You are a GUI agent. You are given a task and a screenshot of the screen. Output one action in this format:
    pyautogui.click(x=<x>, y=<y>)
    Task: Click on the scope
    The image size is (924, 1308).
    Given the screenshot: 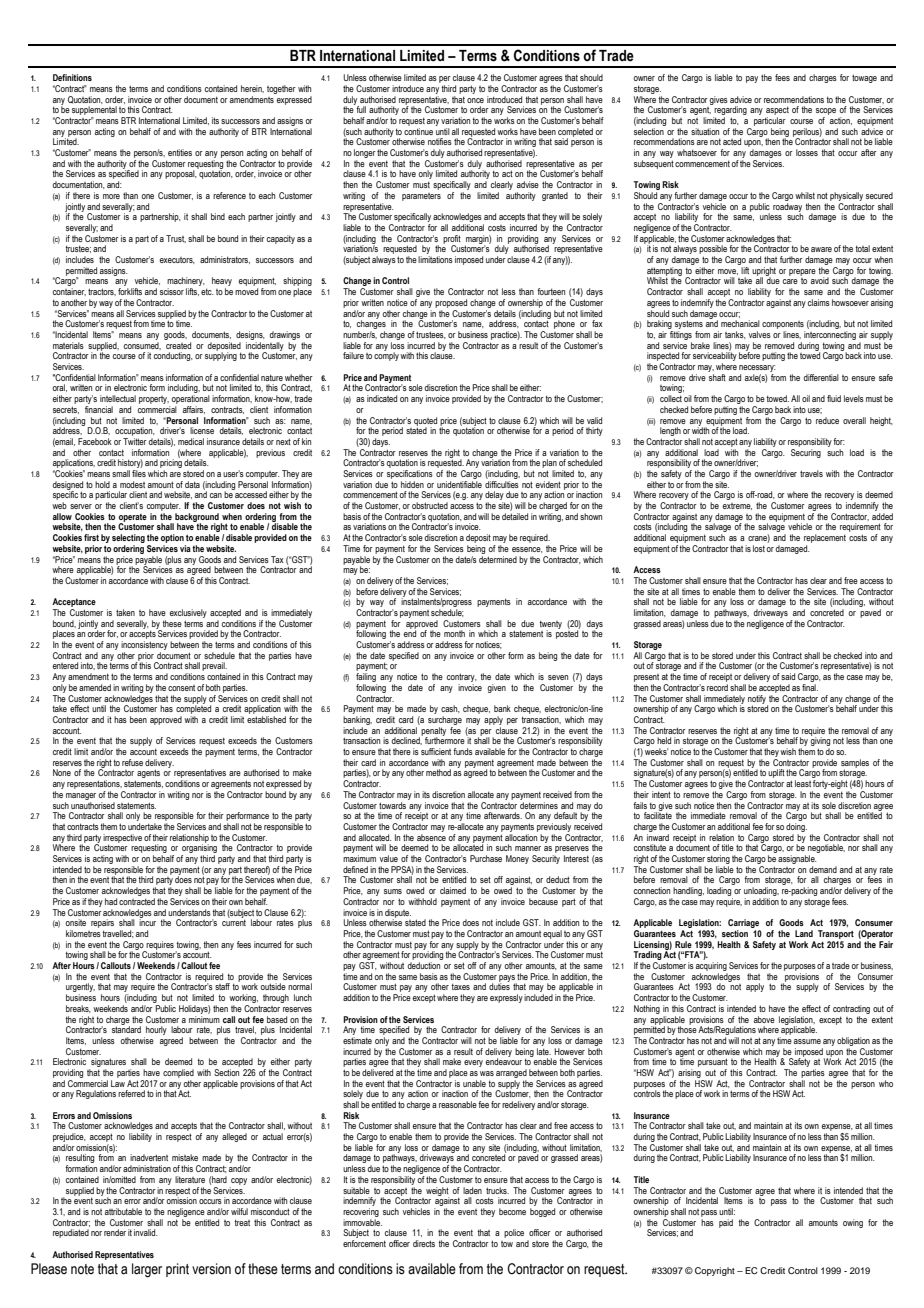 What is the action you would take?
    pyautogui.click(x=826, y=113)
